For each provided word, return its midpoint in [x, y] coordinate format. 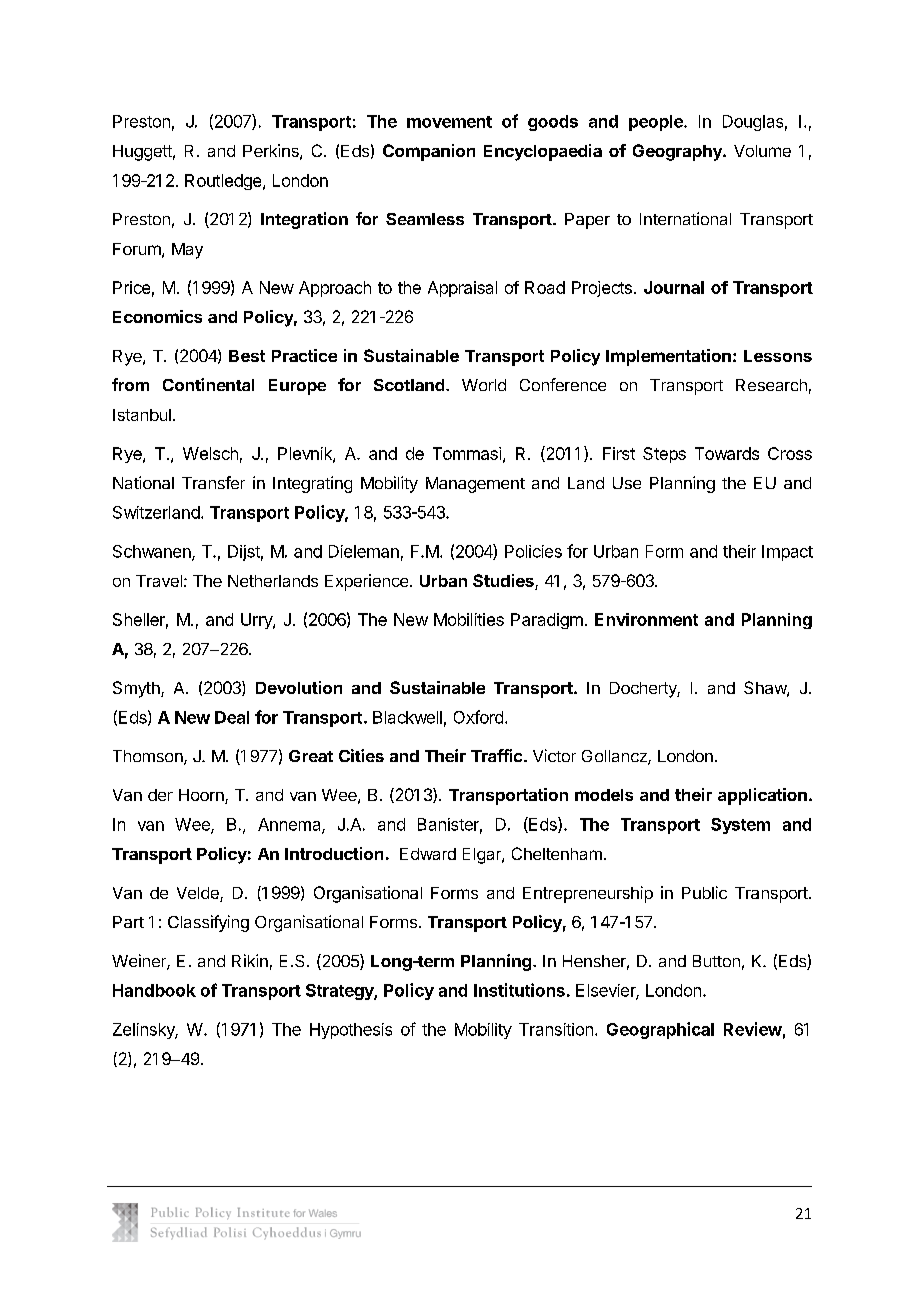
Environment [646, 619]
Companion [429, 152]
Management [475, 485]
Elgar [483, 856]
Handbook [154, 990]
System [740, 826]
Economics [157, 316]
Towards [727, 453]
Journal [674, 287]
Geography [678, 152]
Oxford [478, 717]
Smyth [137, 689]
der [160, 795]
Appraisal [462, 289]
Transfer [213, 482]
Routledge [224, 182]
